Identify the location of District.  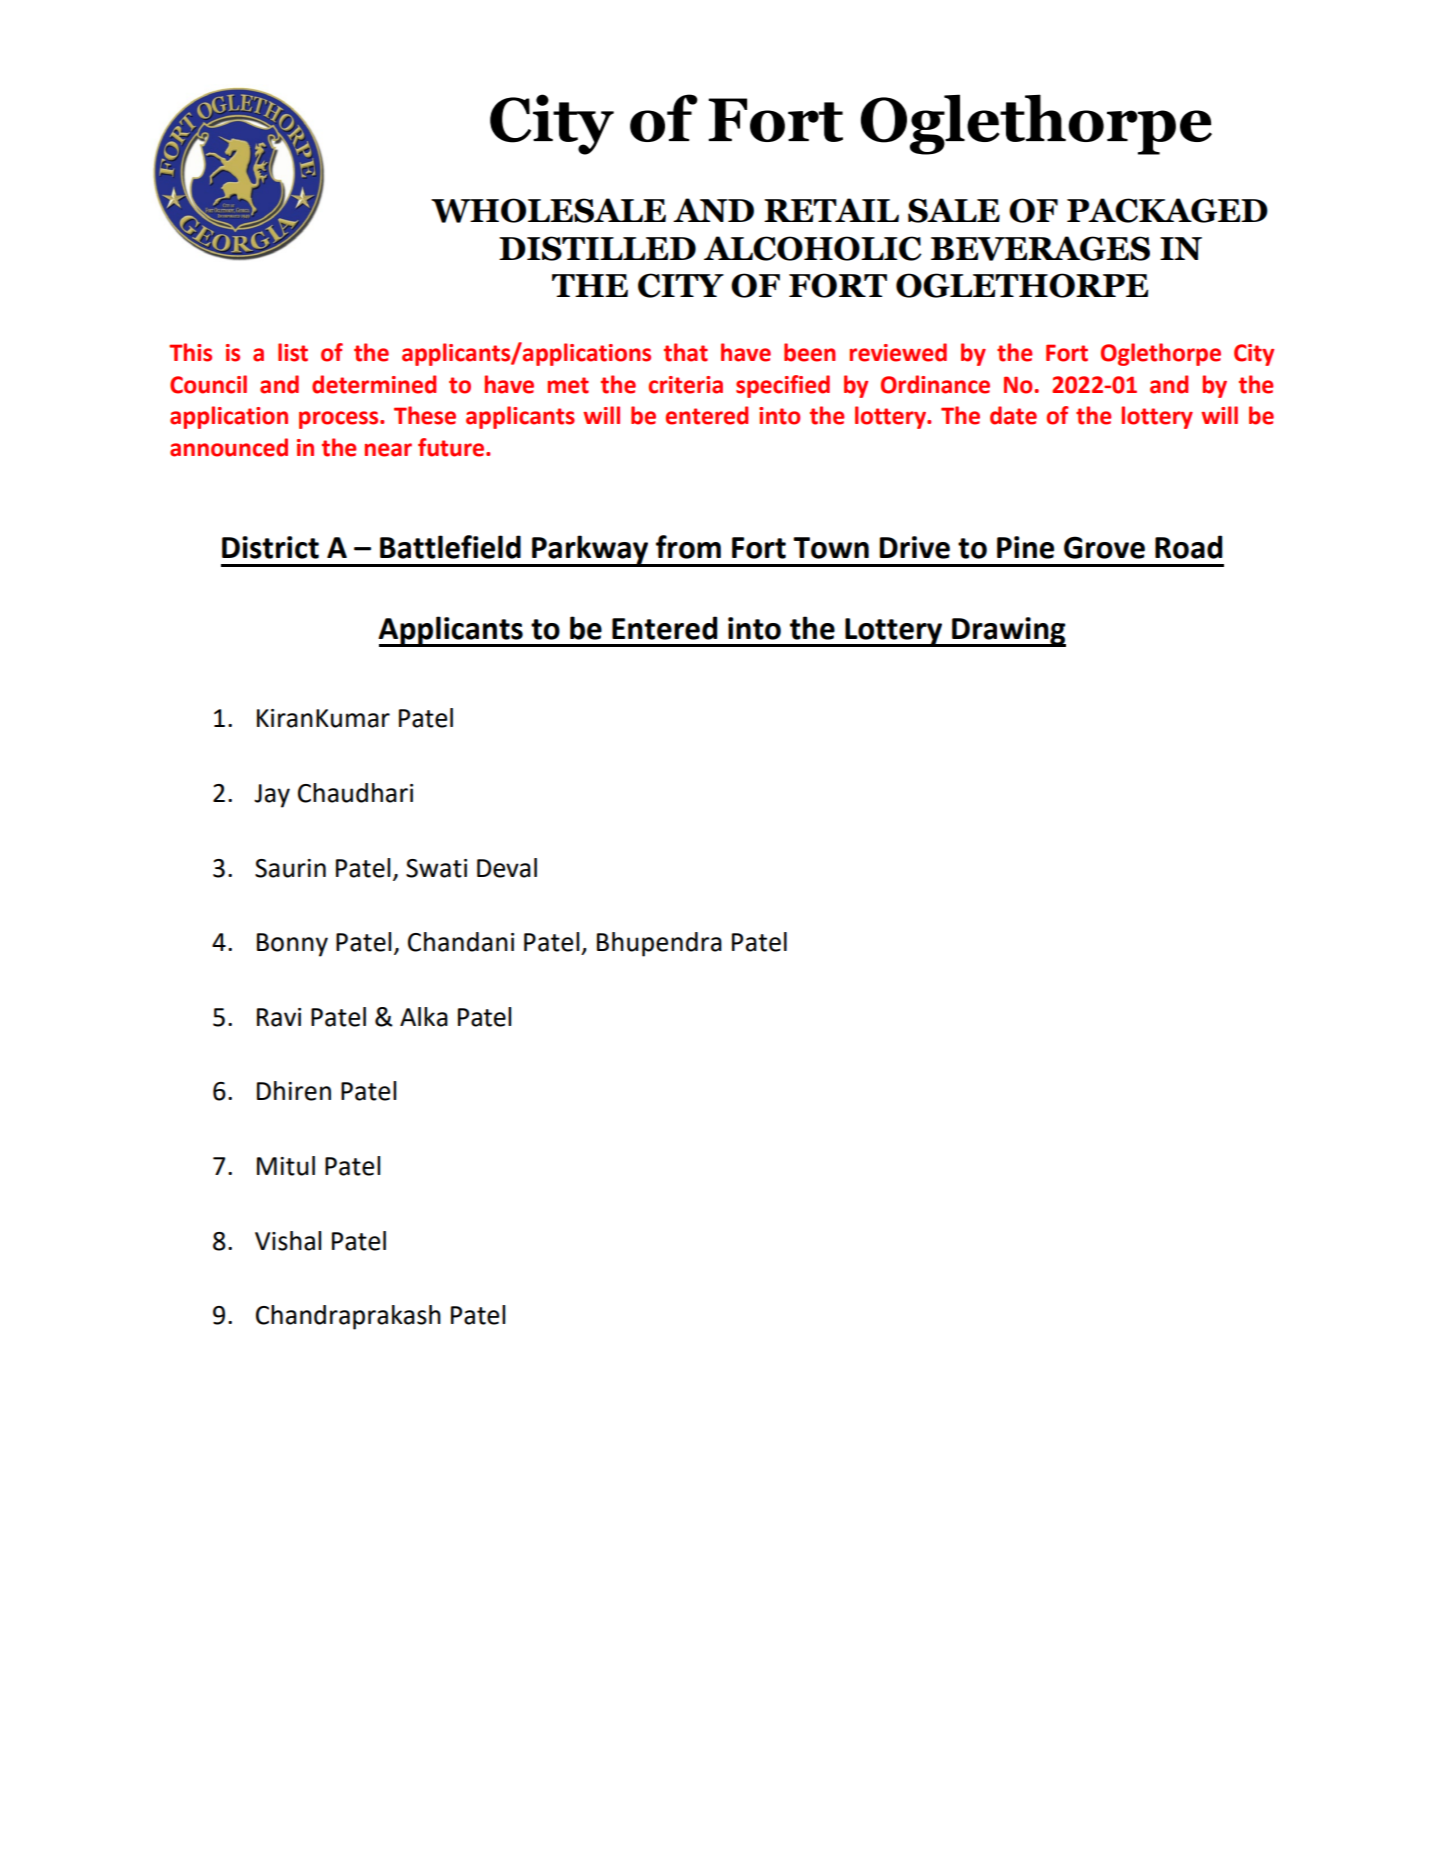
(270, 547).
